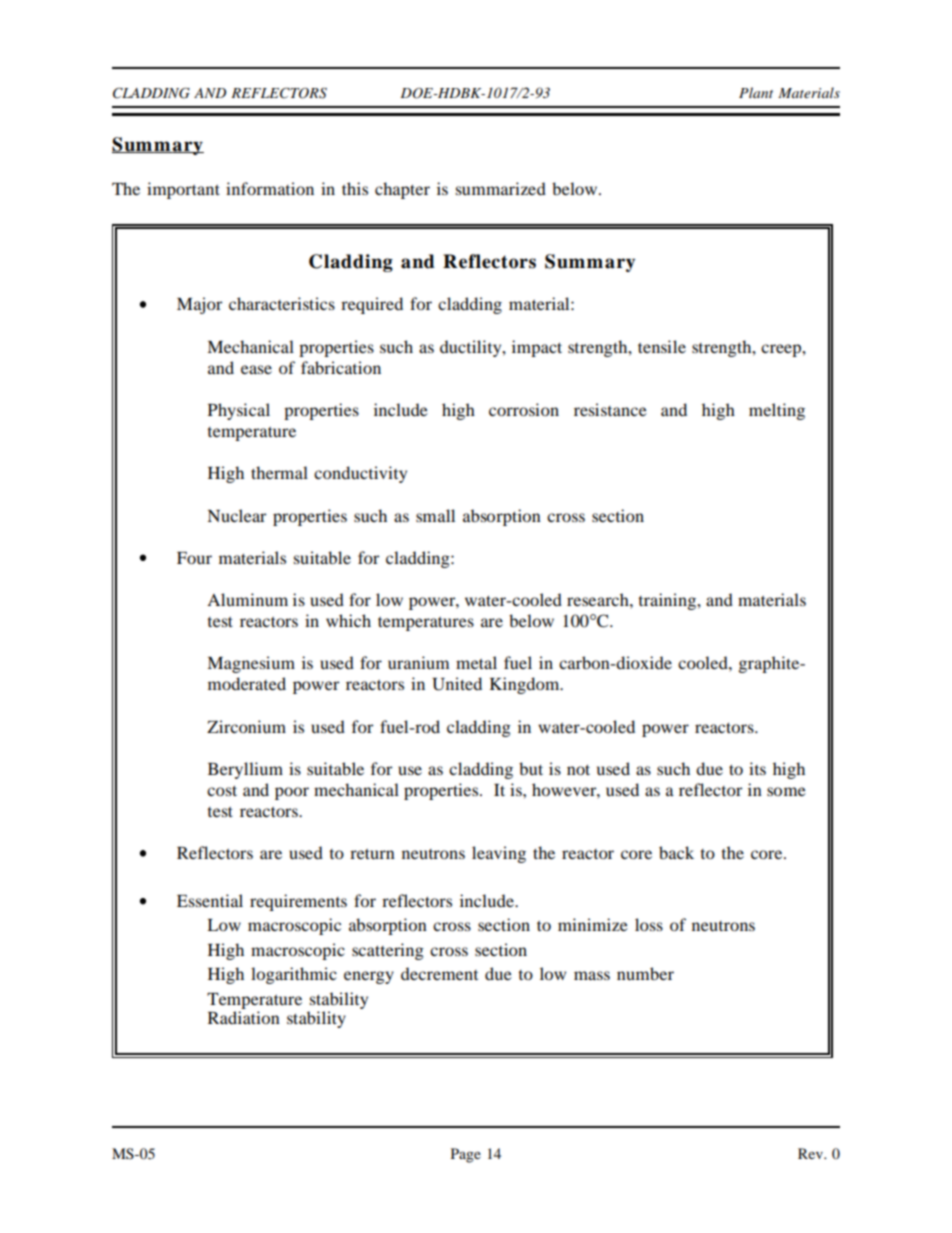  I want to click on Radiation, so click(244, 1017).
